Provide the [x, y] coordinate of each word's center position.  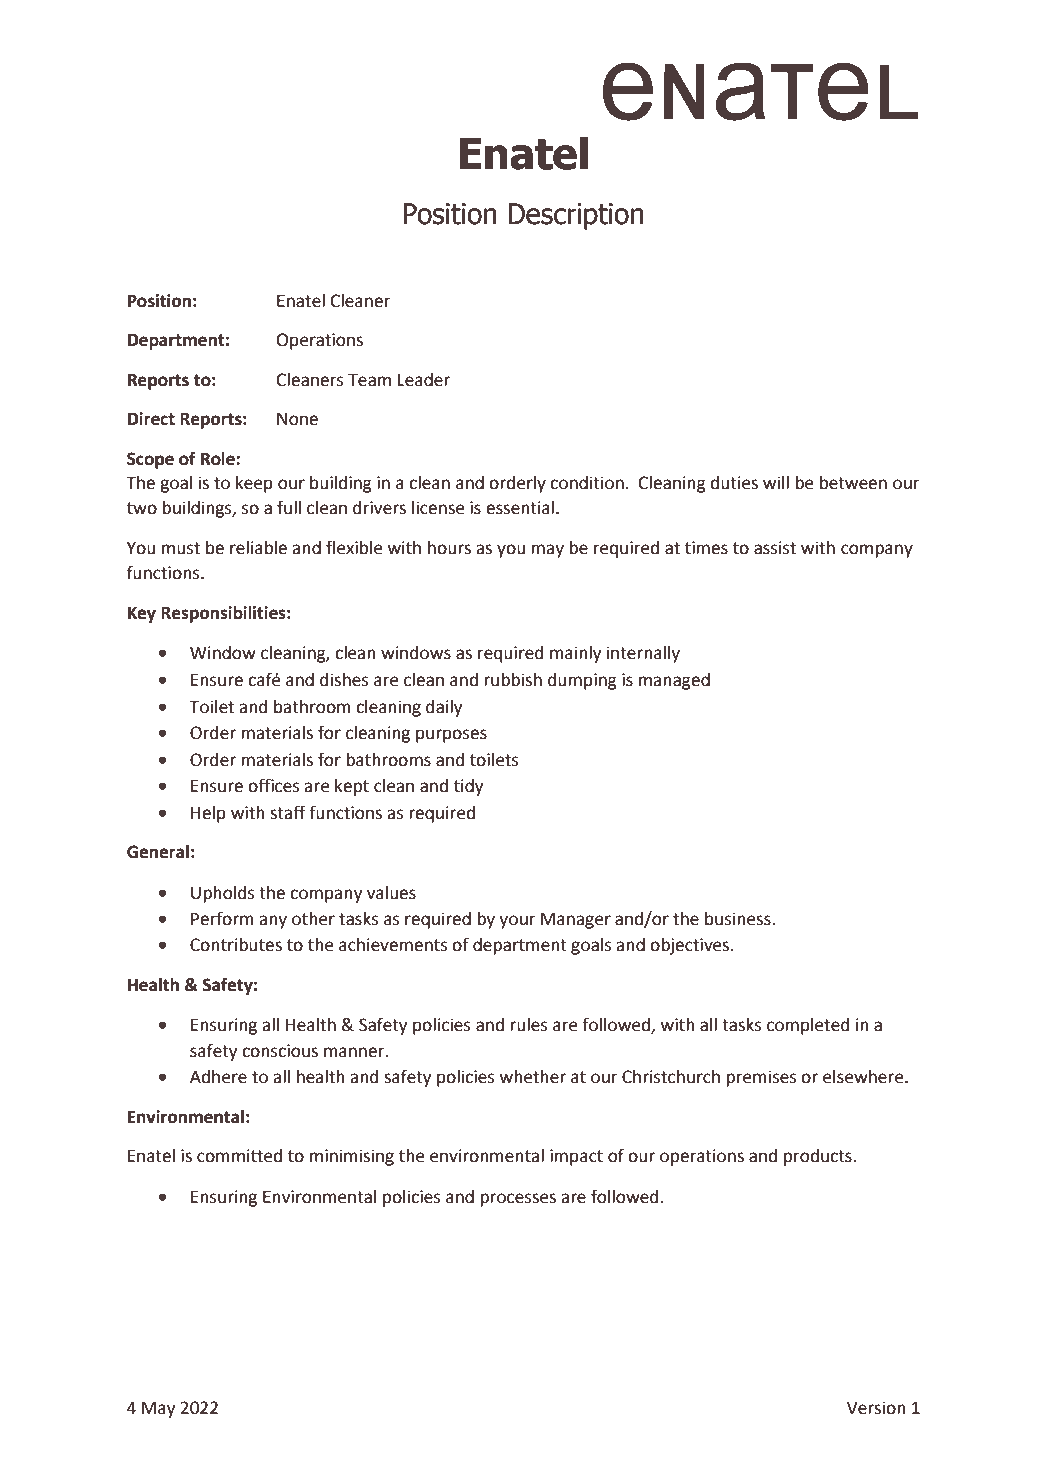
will [776, 482]
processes [518, 1200]
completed [808, 1026]
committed [239, 1156]
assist [775, 548]
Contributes [236, 945]
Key [142, 615]
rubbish [513, 680]
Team [369, 380]
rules [529, 1025]
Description [576, 216]
